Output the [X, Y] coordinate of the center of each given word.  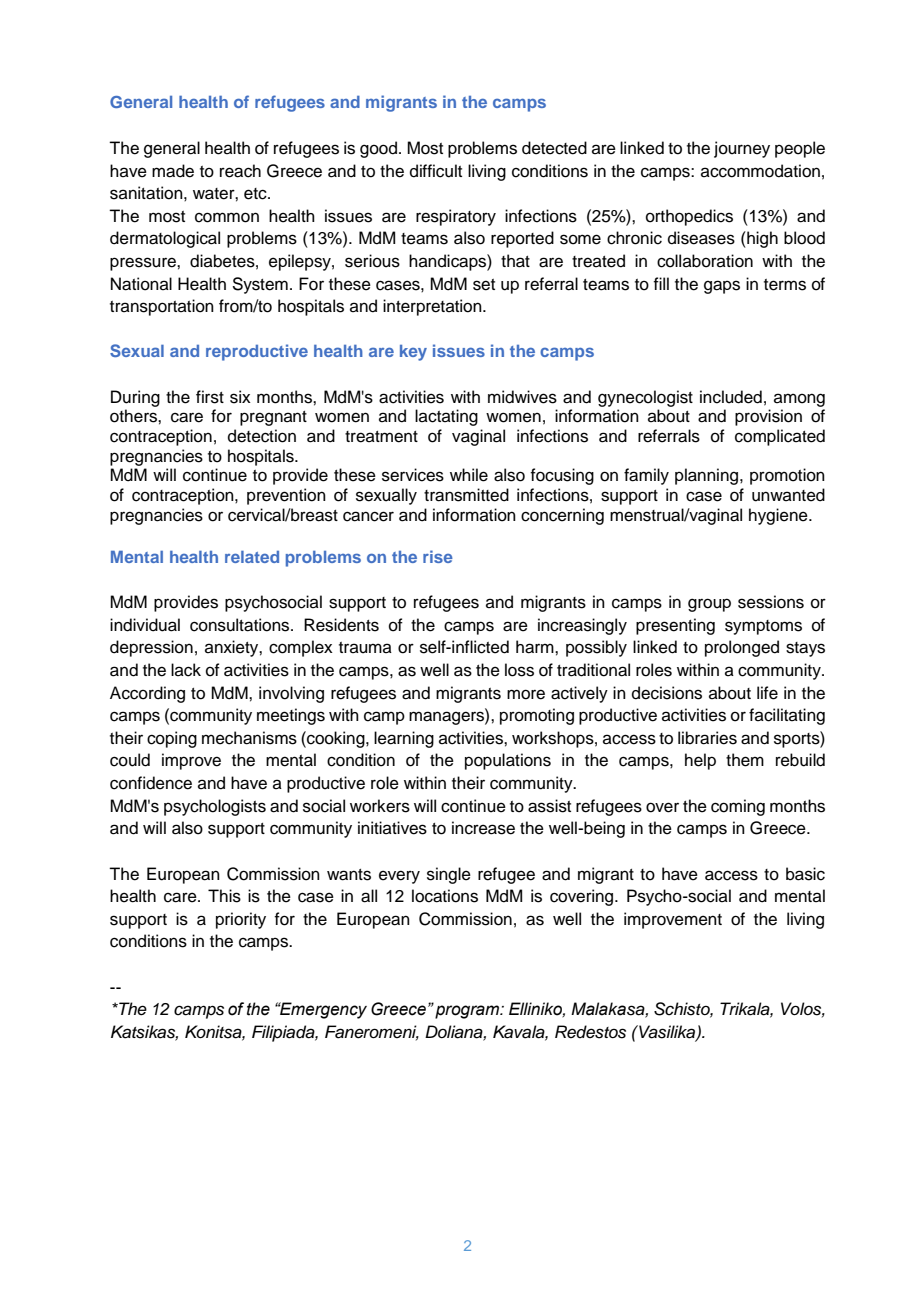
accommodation [760, 171]
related [252, 557]
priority [241, 920]
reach [240, 171]
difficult [436, 171]
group [709, 605]
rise [438, 556]
